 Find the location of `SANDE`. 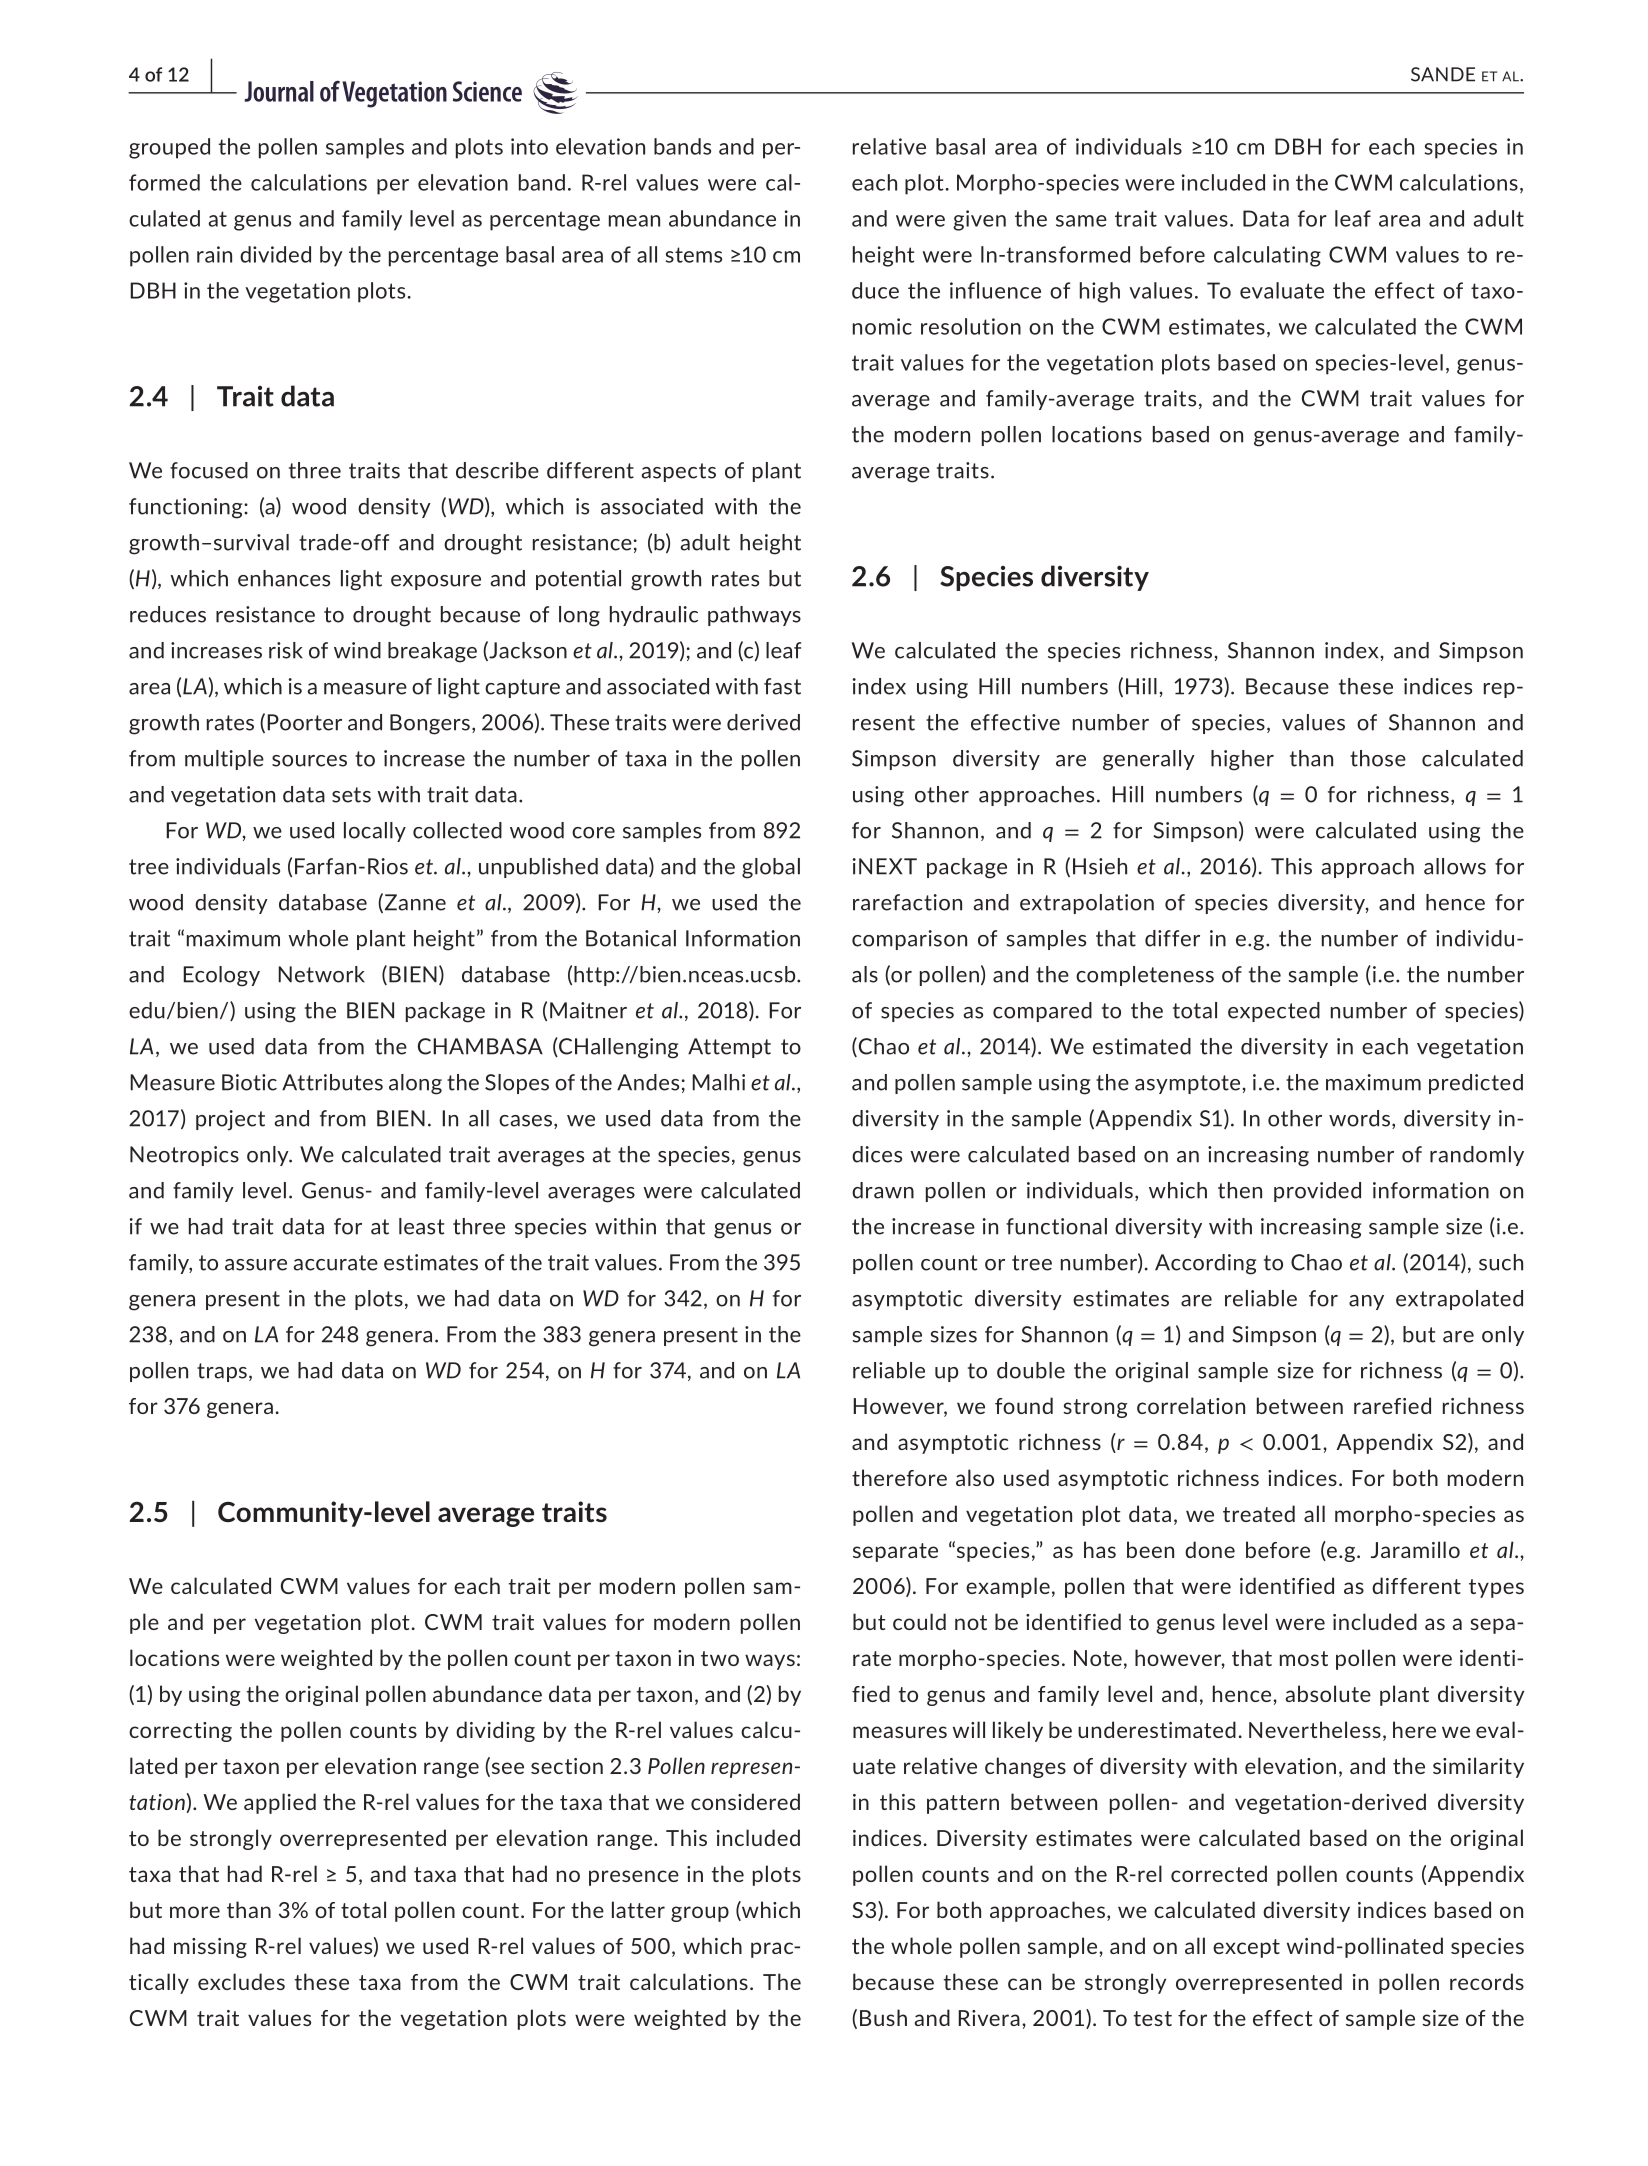

SANDE is located at coordinates (1443, 74).
